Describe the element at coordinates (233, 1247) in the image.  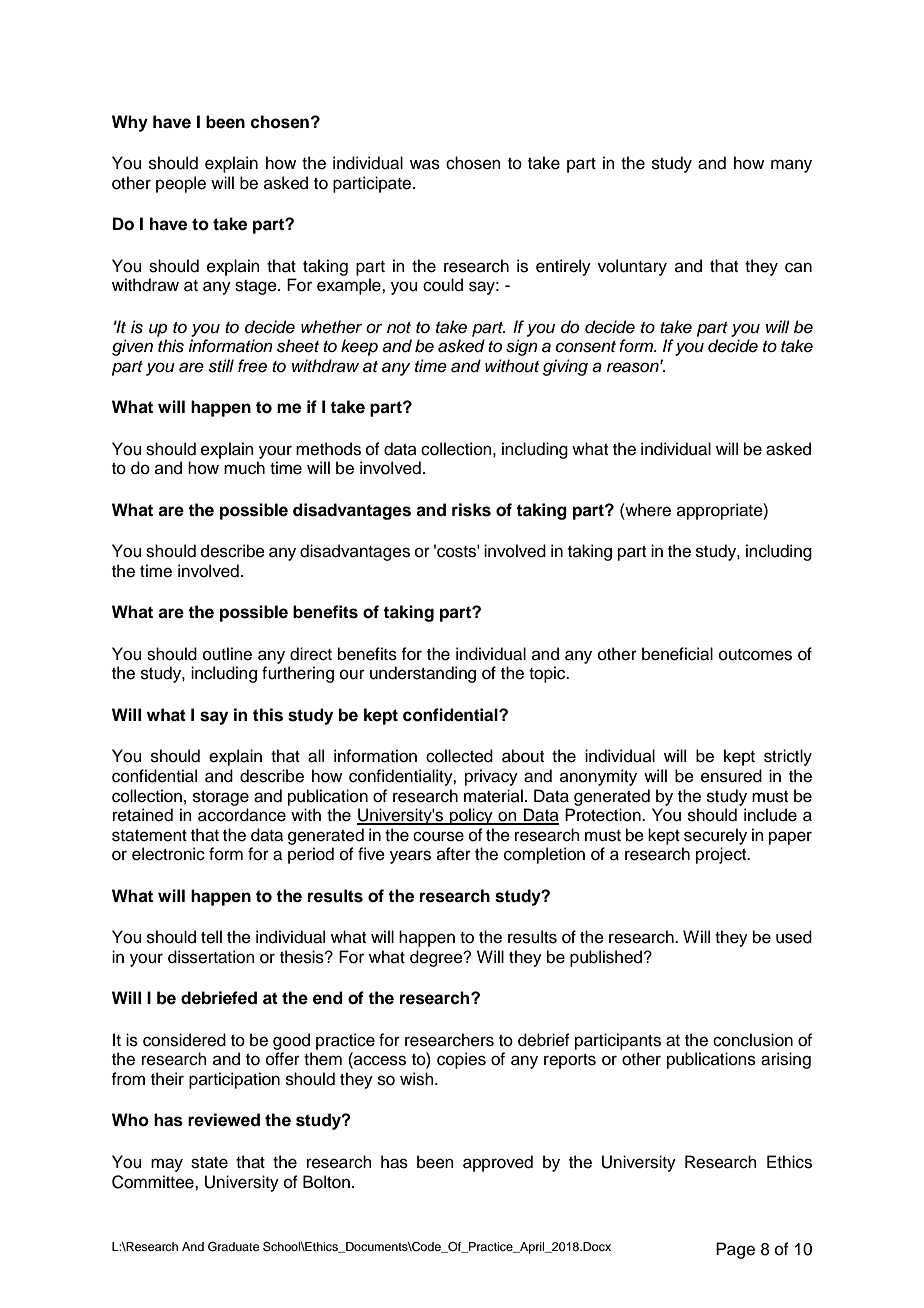
I see `Graduate` at that location.
